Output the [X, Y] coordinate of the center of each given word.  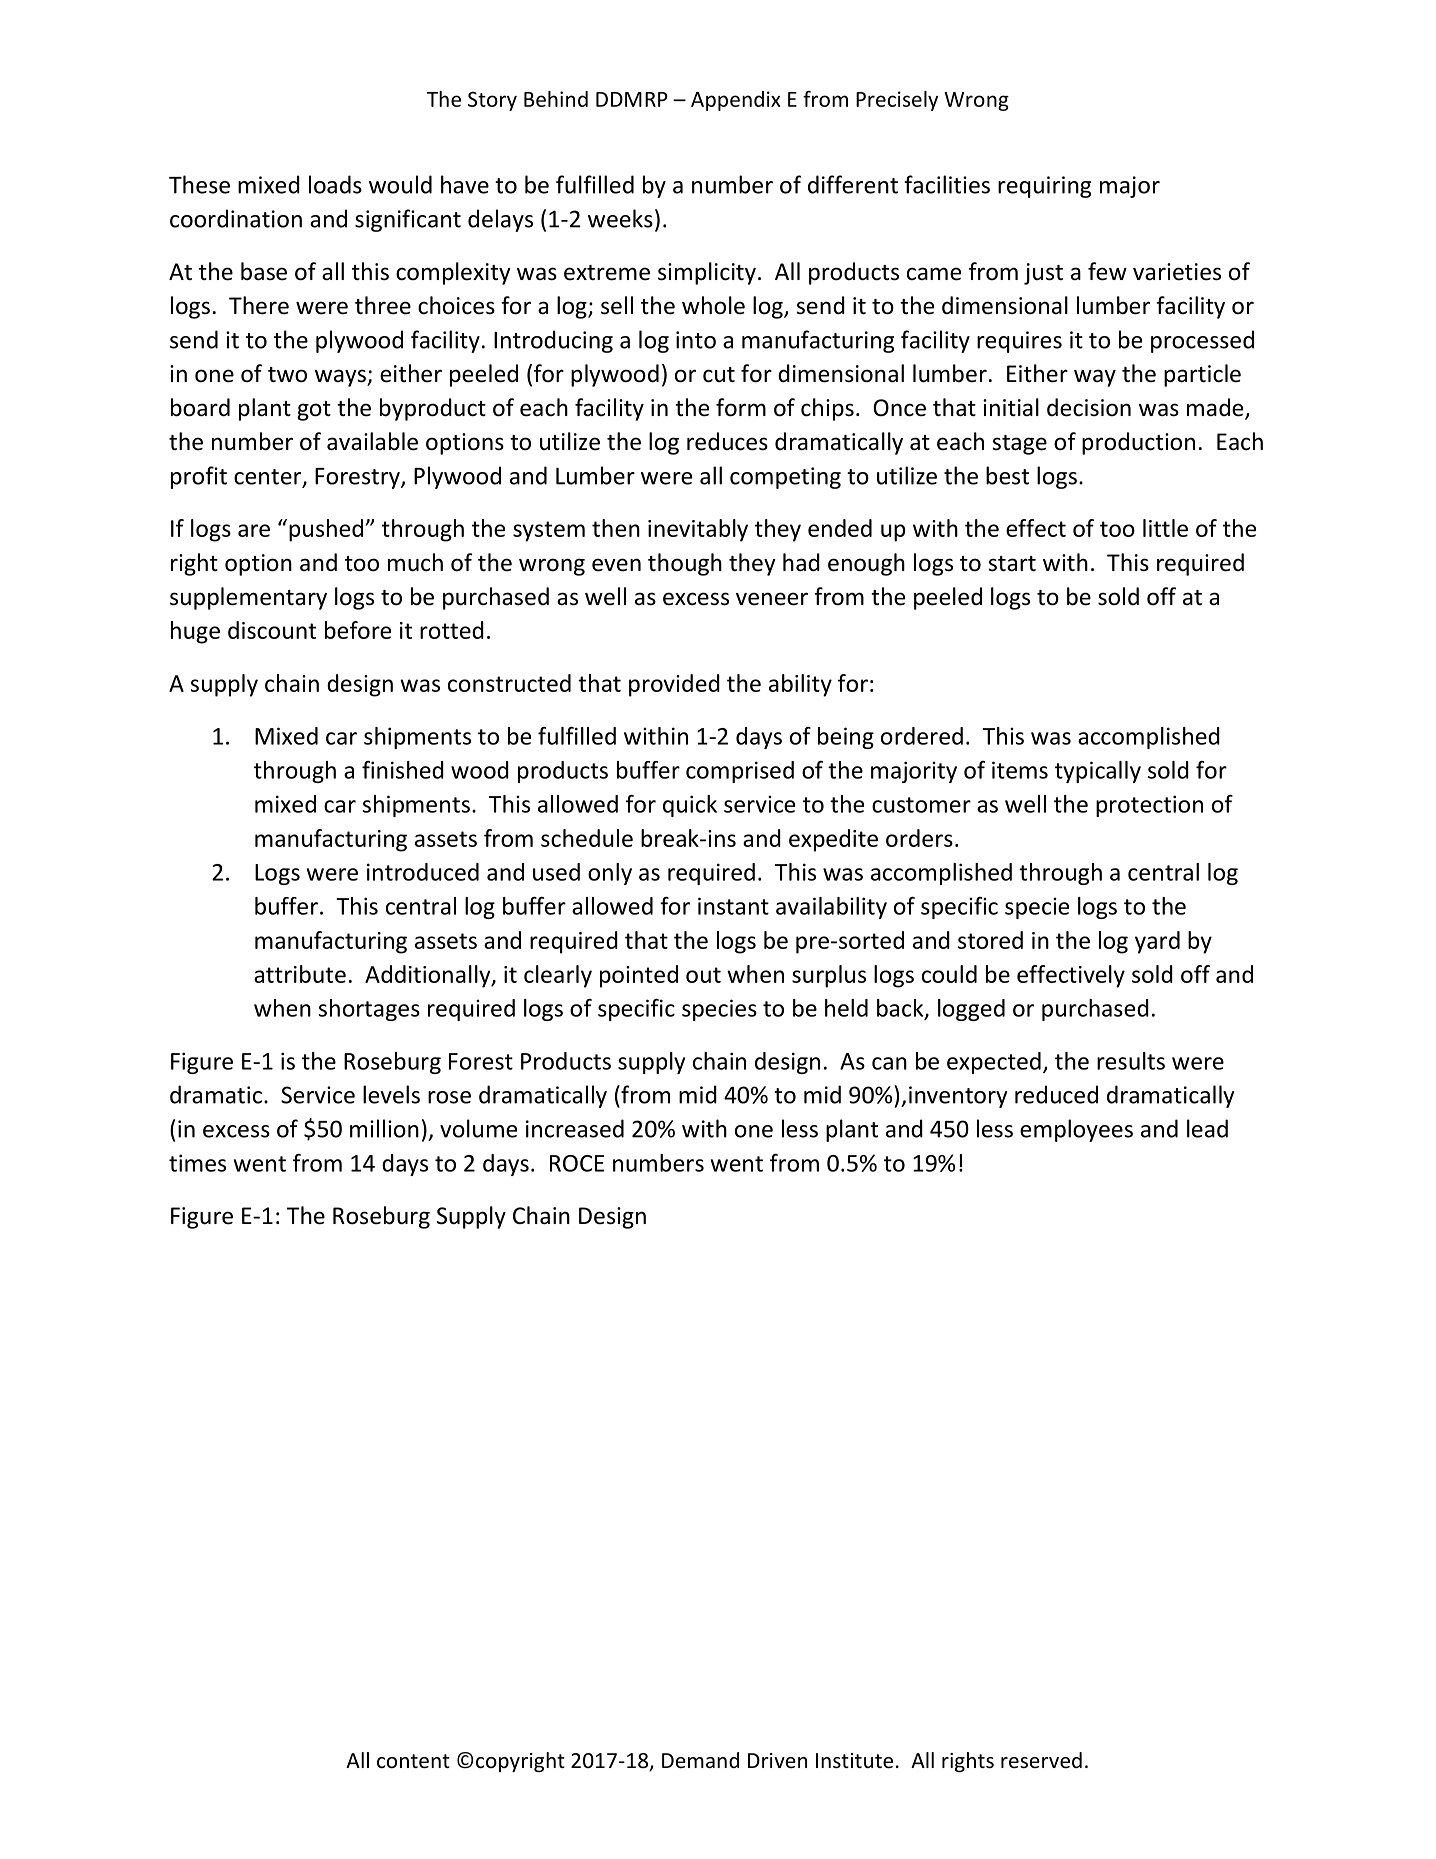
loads [335, 184]
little [1165, 528]
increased [575, 1128]
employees [1076, 1130]
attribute [300, 974]
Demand [700, 1760]
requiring [1044, 187]
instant [733, 906]
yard [1157, 942]
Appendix [736, 101]
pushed [327, 530]
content [413, 1761]
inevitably [698, 530]
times [197, 1163]
